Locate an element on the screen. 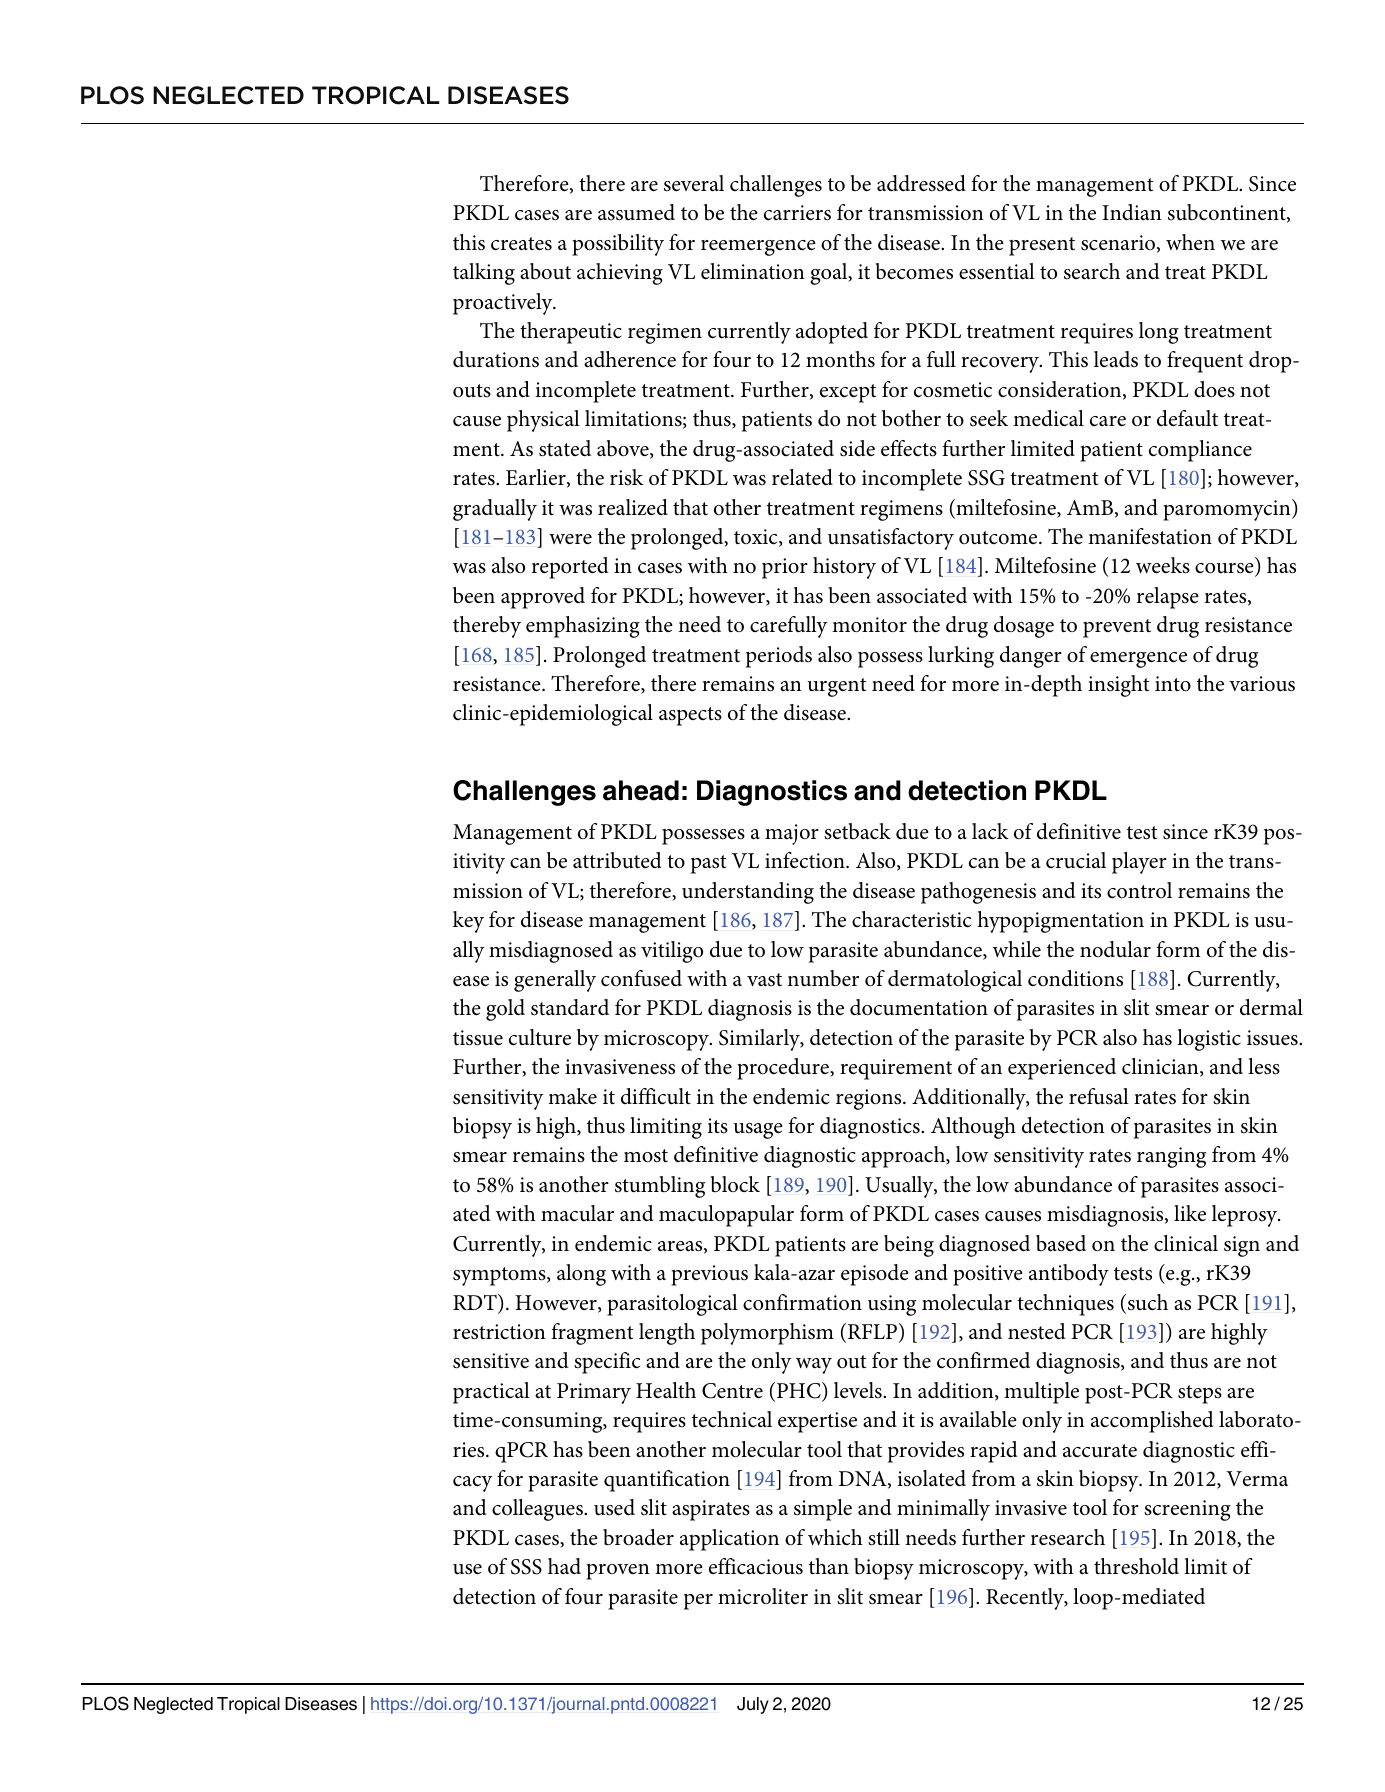 Image resolution: width=1385 pixels, height=1792 pixels. urgent is located at coordinates (836, 687).
